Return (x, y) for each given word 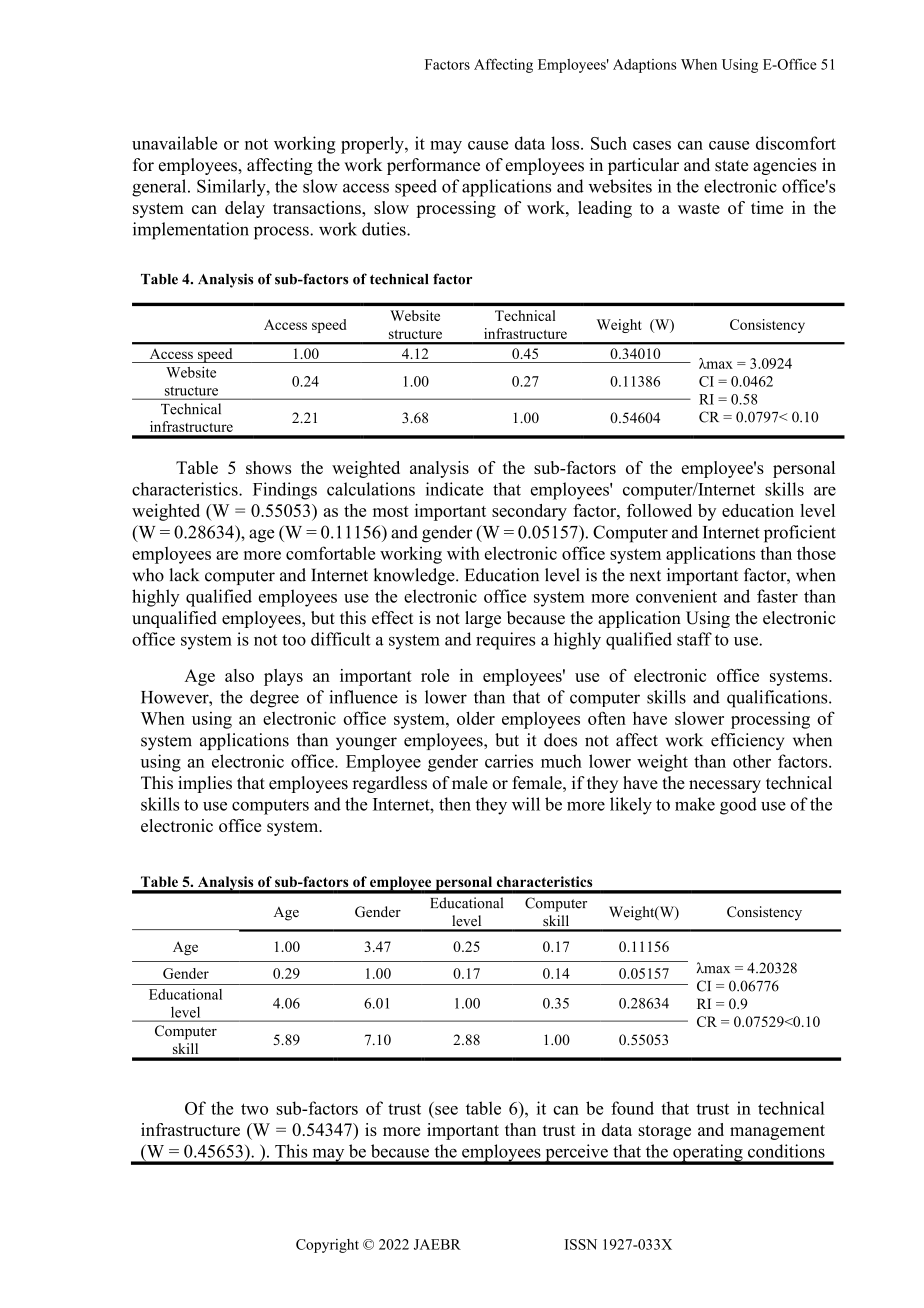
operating (708, 1154)
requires (505, 641)
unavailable (174, 143)
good (738, 806)
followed (659, 510)
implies (205, 784)
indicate (454, 489)
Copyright (327, 1246)
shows (268, 467)
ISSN (581, 1244)
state (731, 166)
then (455, 804)
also (239, 675)
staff (694, 639)
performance (433, 166)
